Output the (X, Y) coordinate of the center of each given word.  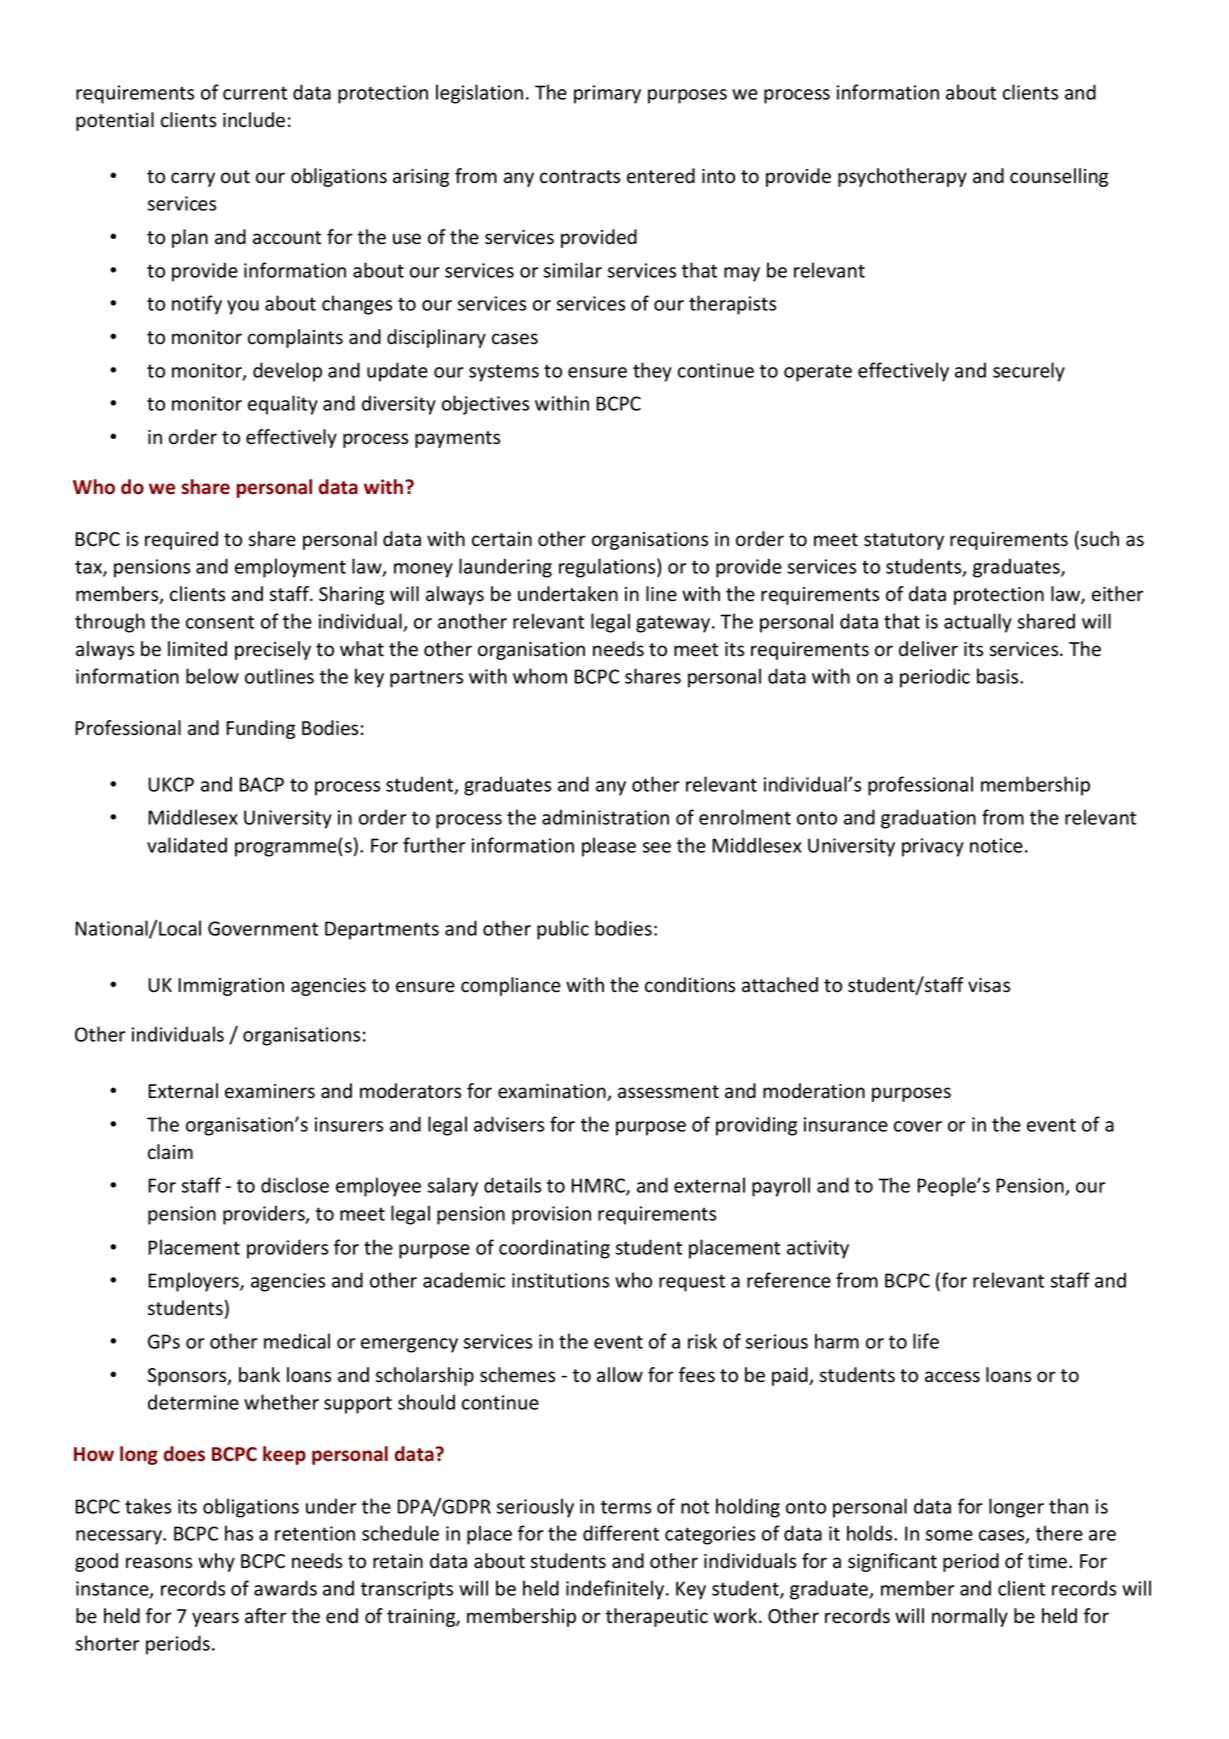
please (609, 847)
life (926, 1341)
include (254, 120)
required (181, 540)
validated (187, 845)
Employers (194, 1282)
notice (996, 845)
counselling (1059, 177)
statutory (904, 541)
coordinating (554, 1249)
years (215, 1619)
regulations (608, 568)
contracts (580, 177)
